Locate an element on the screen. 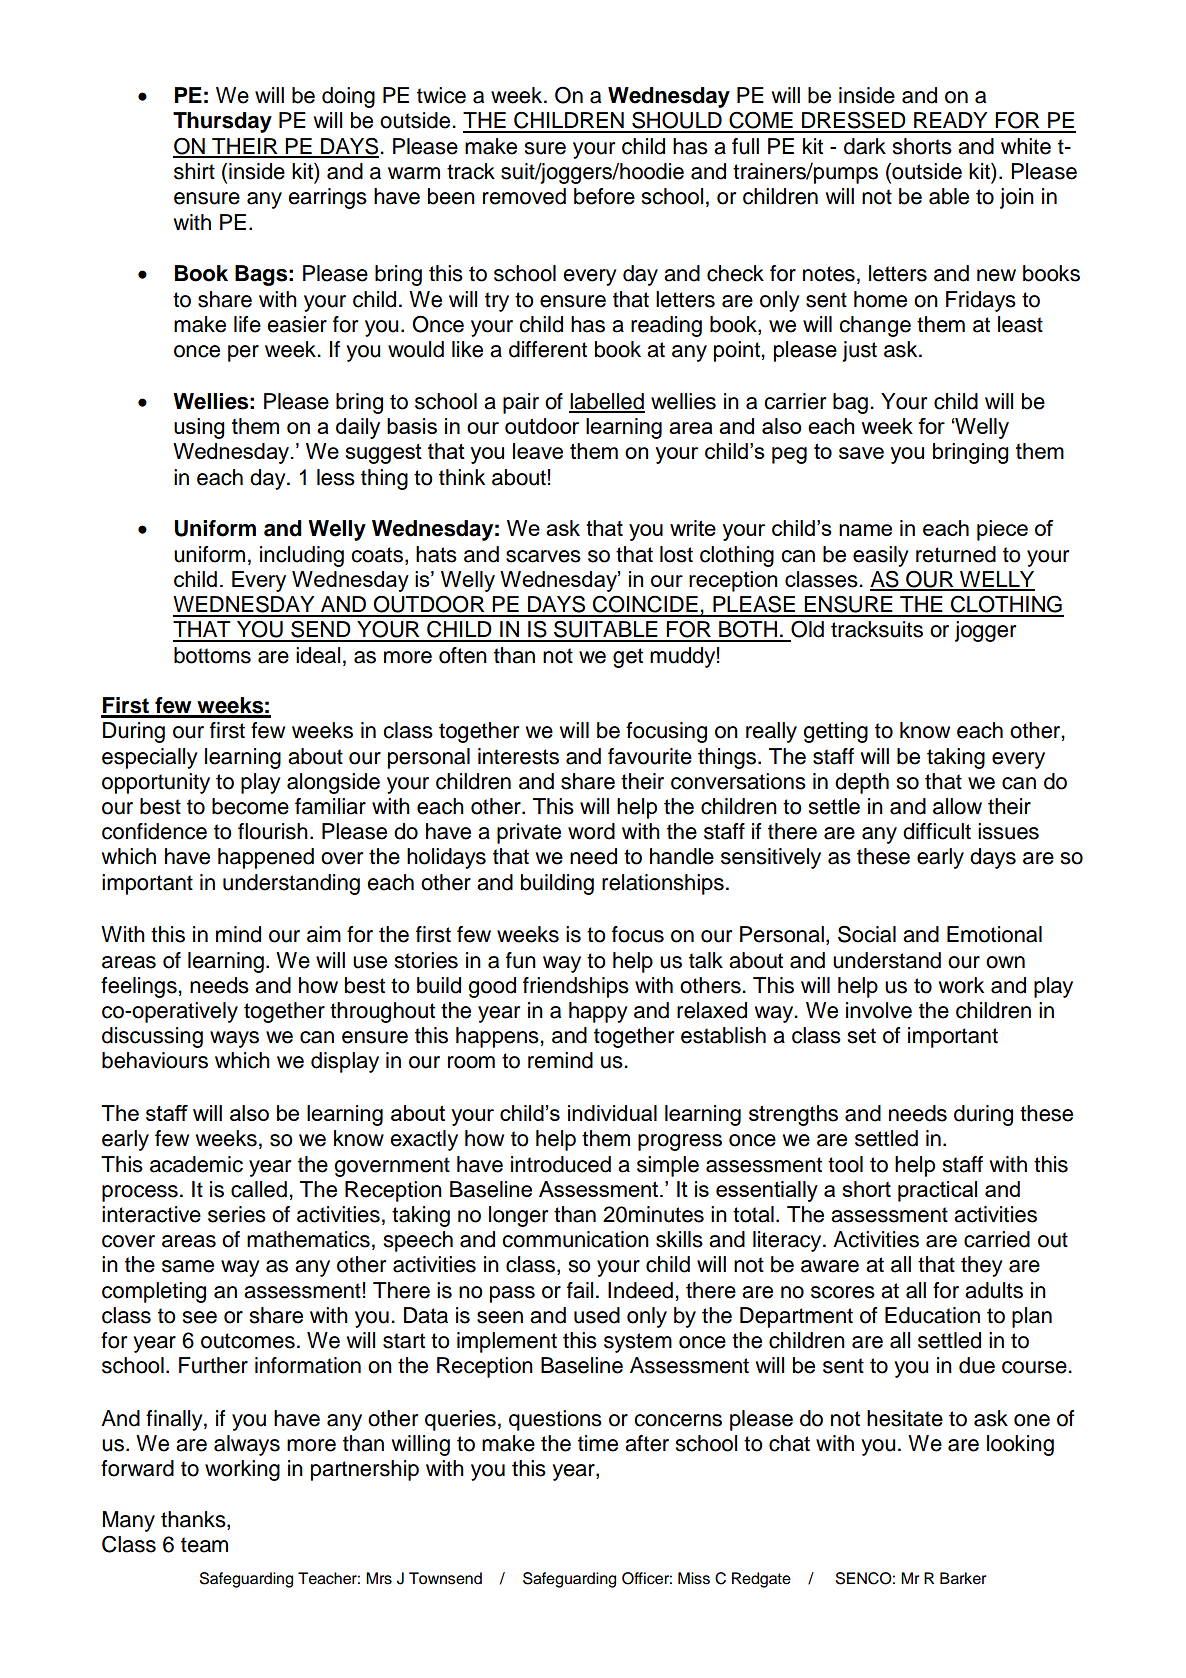 This screenshot has width=1186, height=1678. they is located at coordinates (982, 1266).
